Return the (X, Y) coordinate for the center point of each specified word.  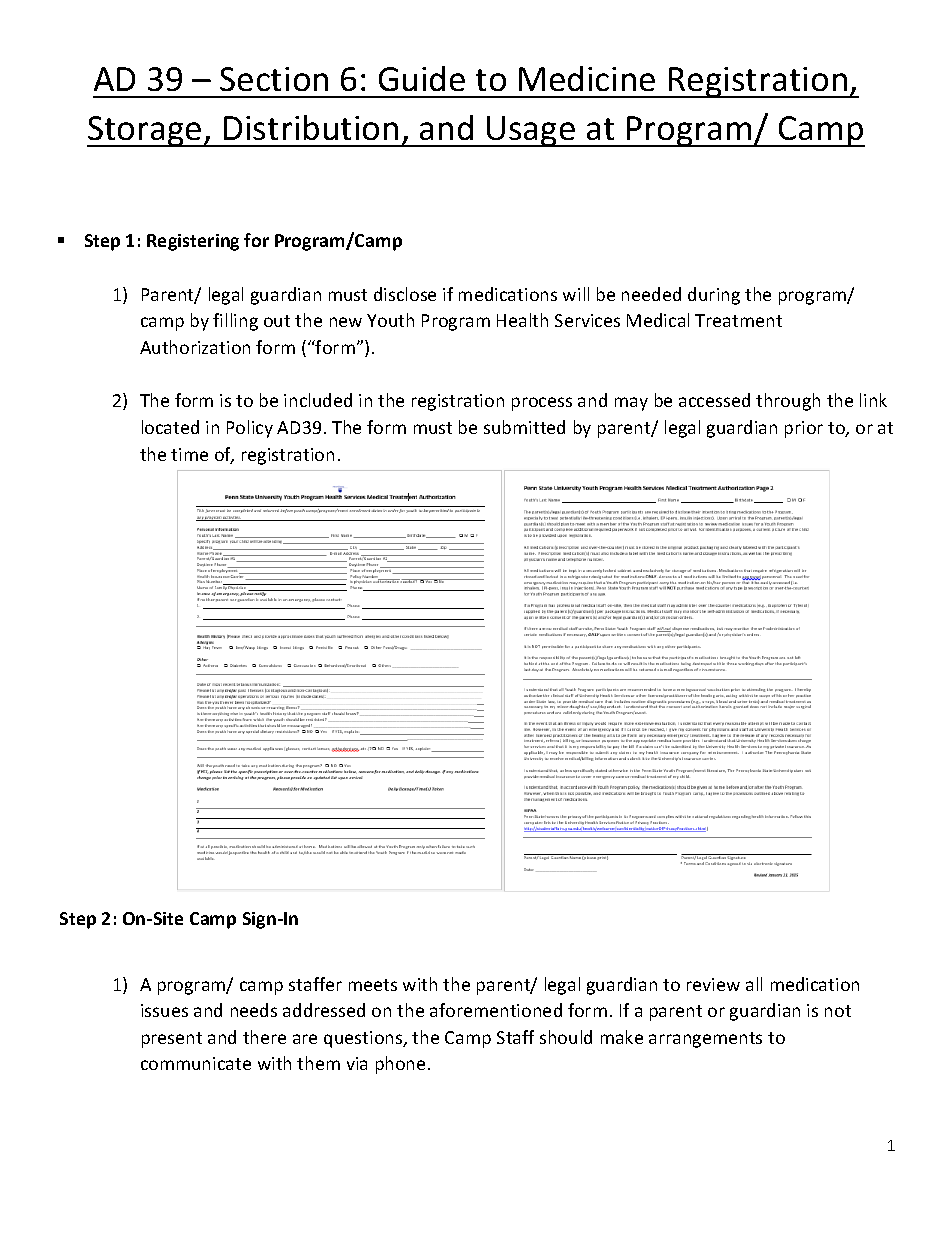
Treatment (738, 320)
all (754, 984)
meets (373, 985)
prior (804, 429)
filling (235, 322)
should (566, 1037)
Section (274, 79)
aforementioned (496, 1010)
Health (522, 320)
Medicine (587, 78)
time (189, 454)
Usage (531, 131)
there (264, 1037)
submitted (524, 427)
